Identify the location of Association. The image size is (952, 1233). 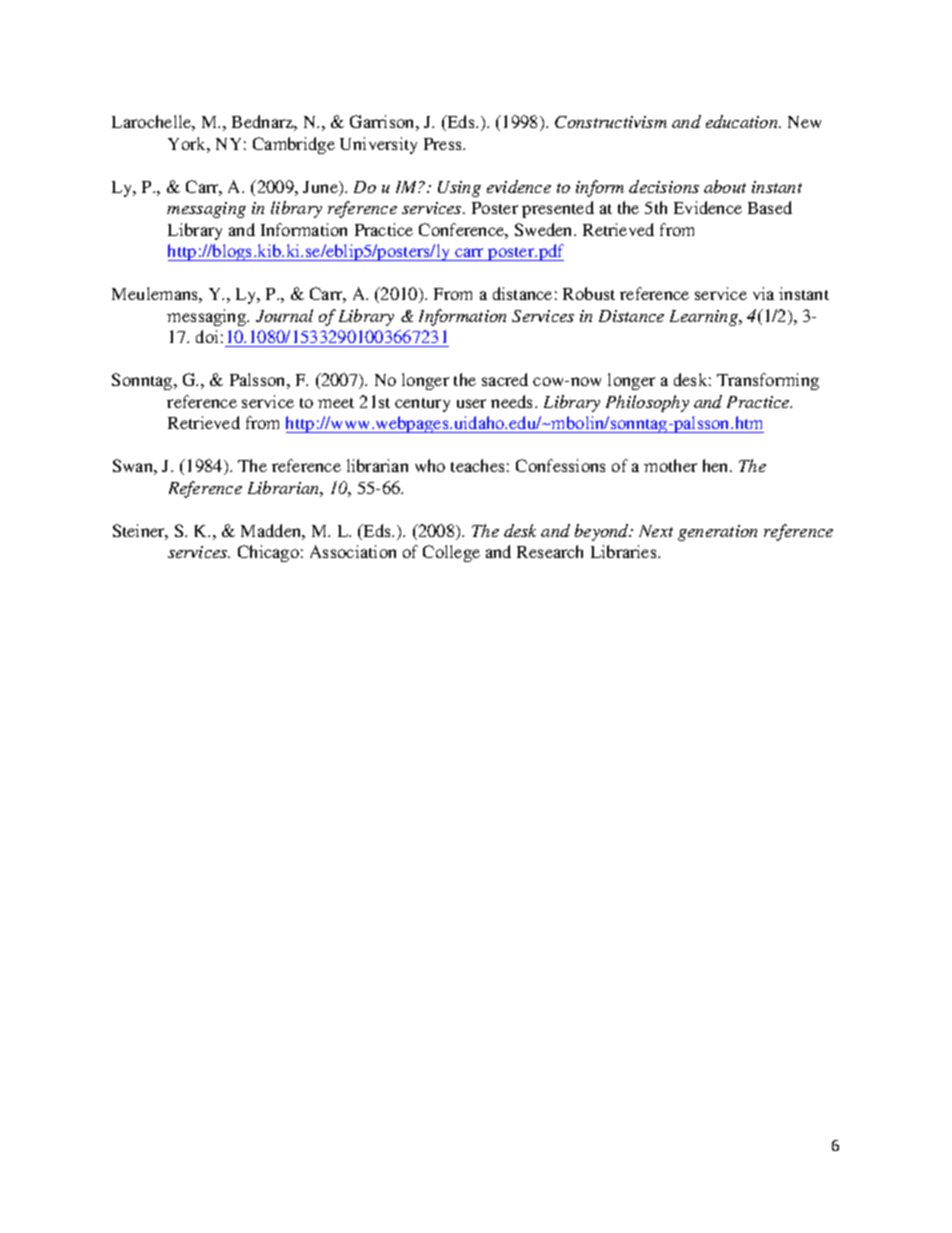
(353, 551).
